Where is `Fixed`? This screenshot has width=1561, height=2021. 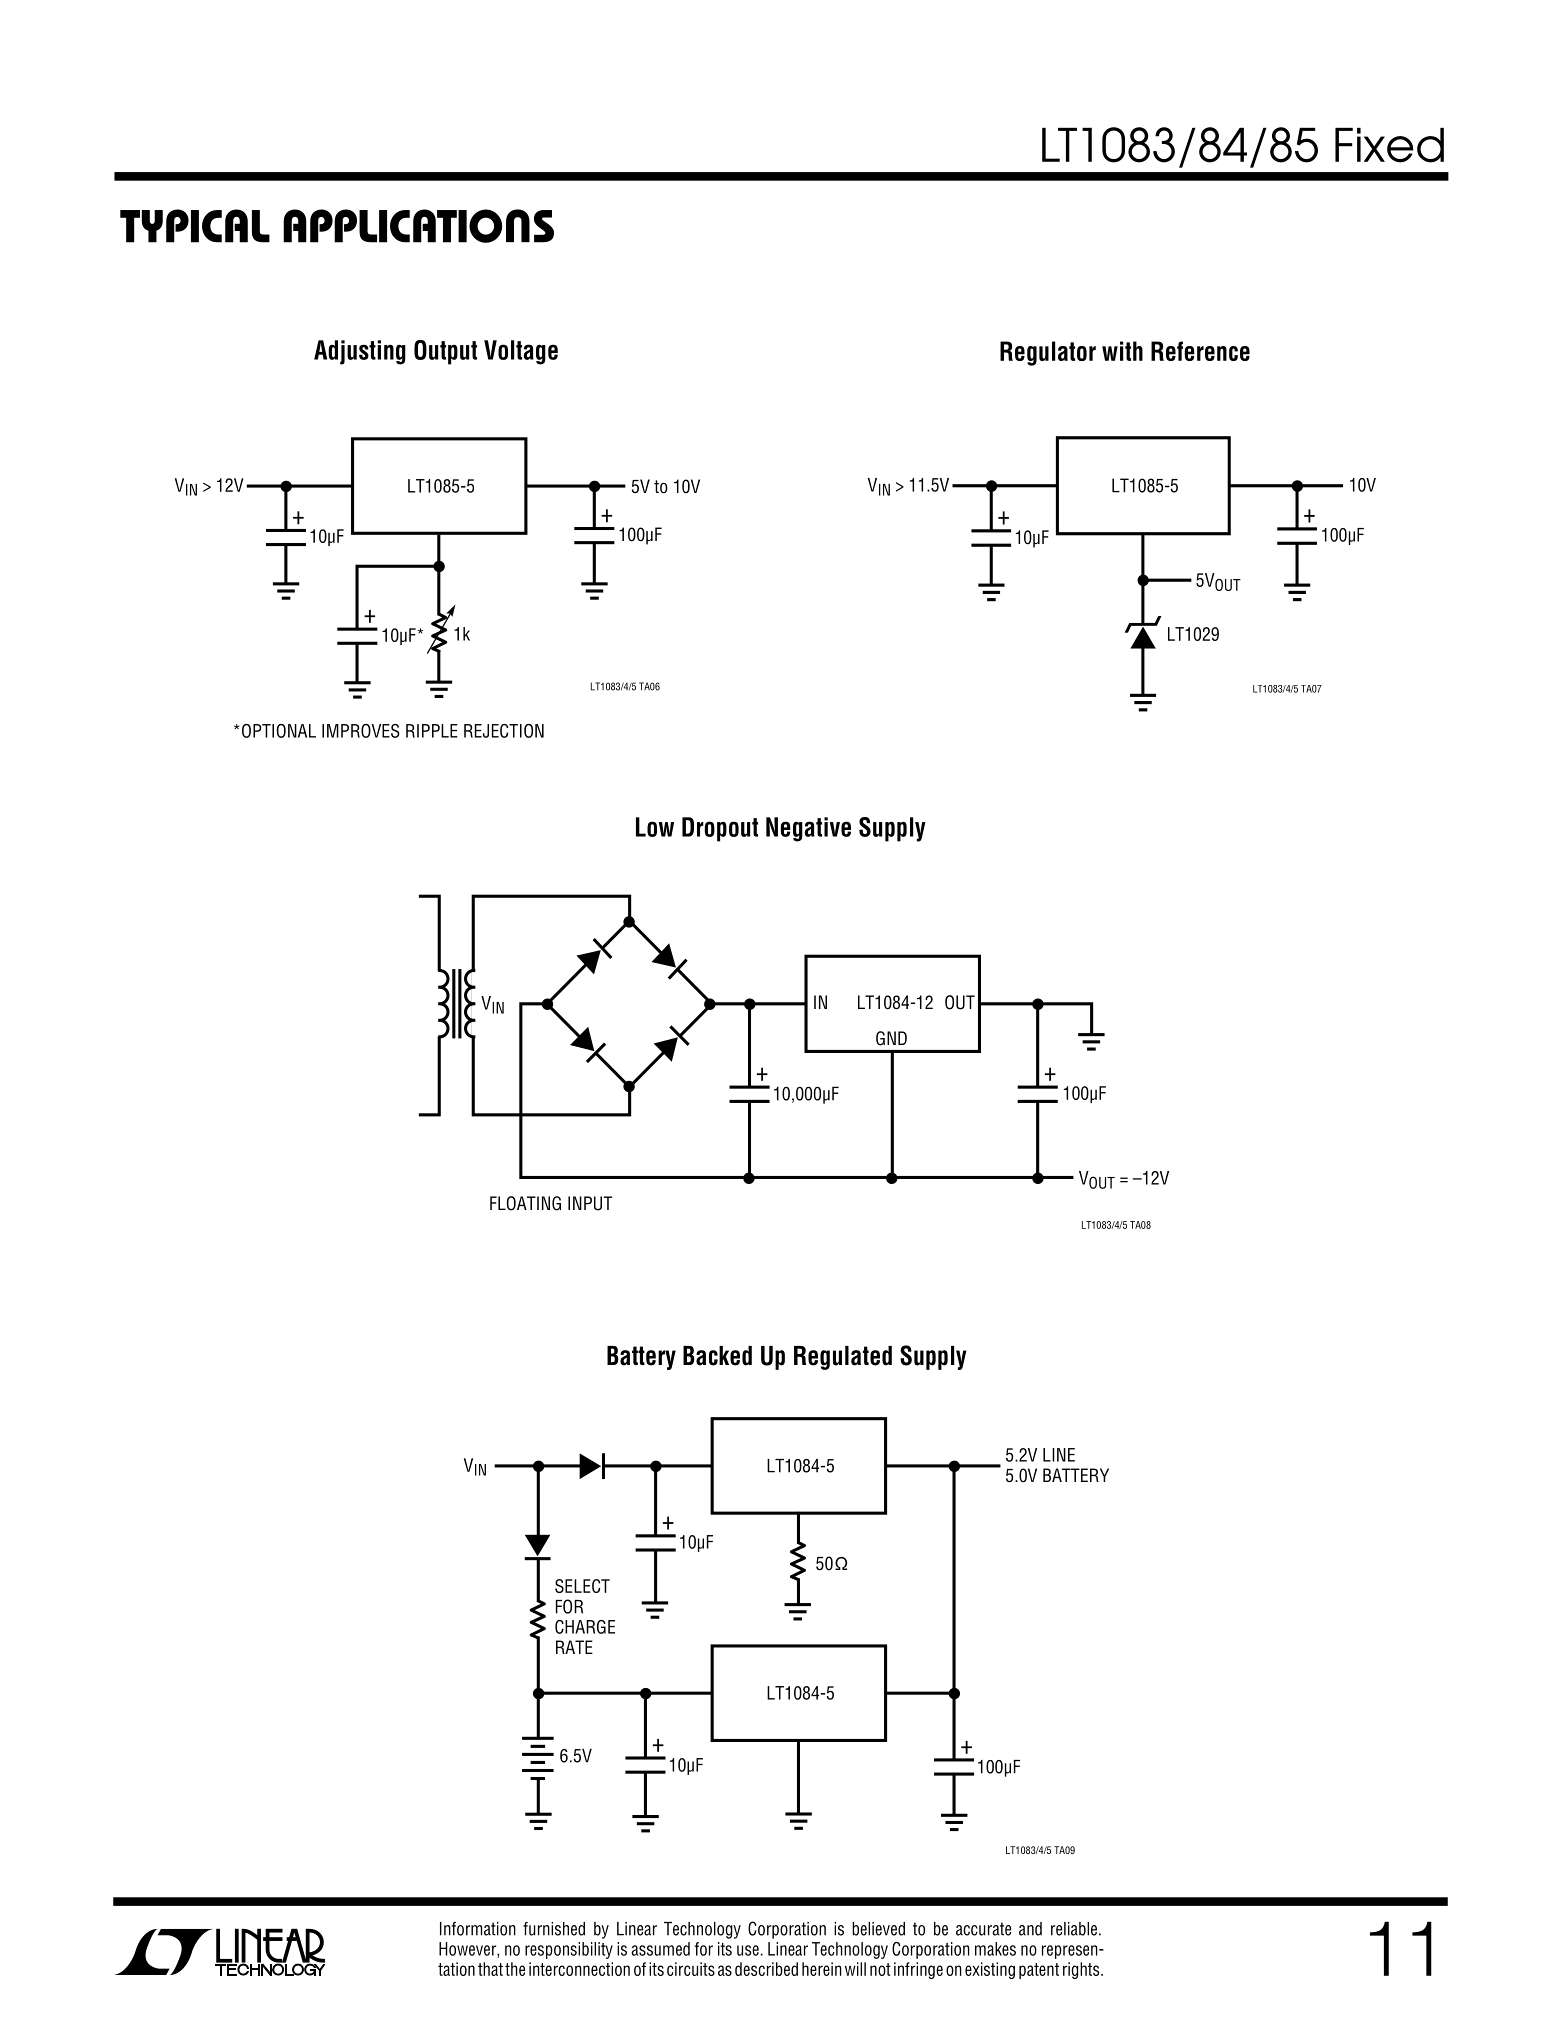 Fixed is located at coordinates (1389, 145).
